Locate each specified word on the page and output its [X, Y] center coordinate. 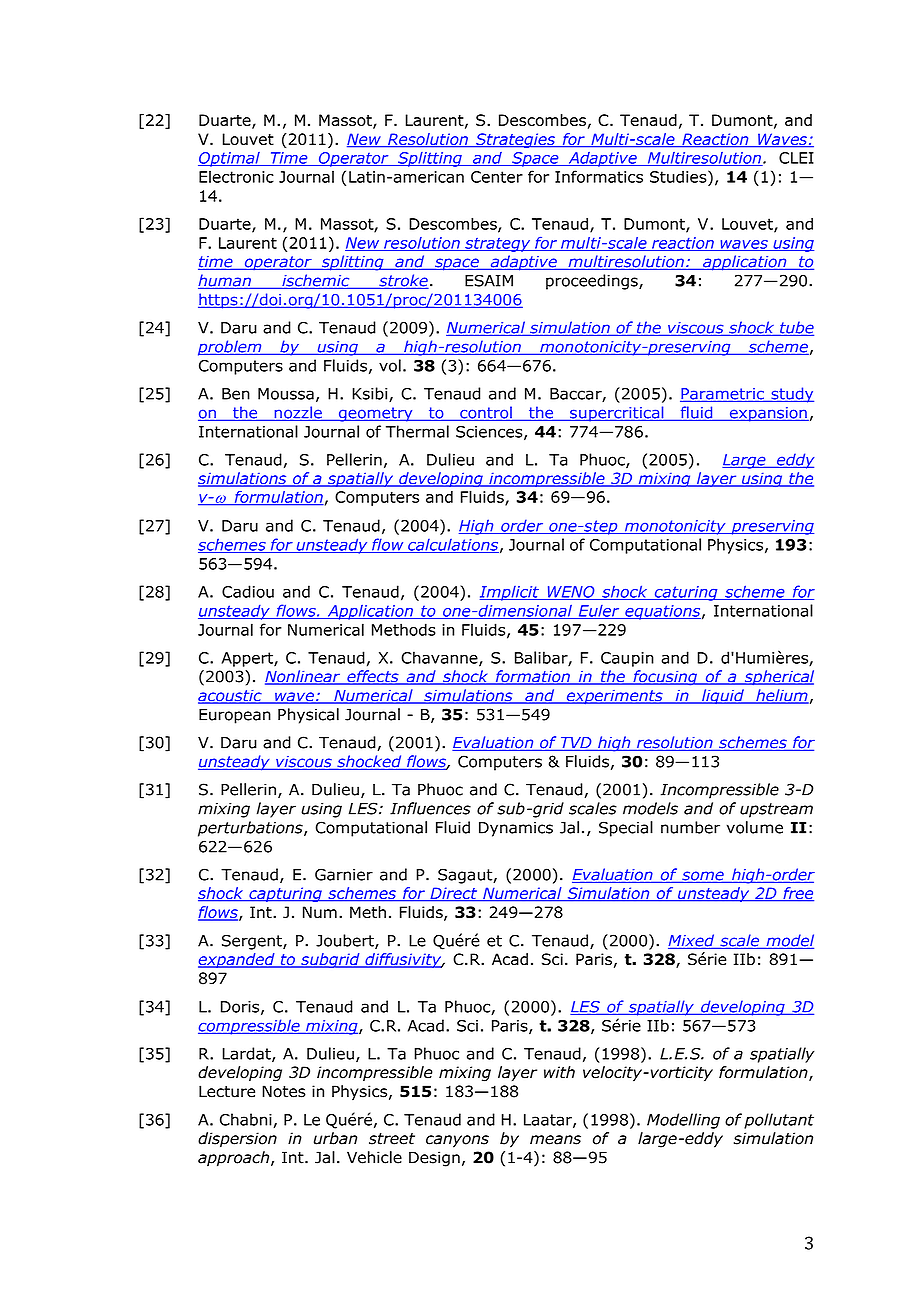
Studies [679, 176]
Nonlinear [304, 677]
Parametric [723, 395]
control [486, 413]
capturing [285, 894]
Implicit [510, 593]
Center [497, 177]
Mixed [692, 941]
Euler [599, 612]
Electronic [236, 176]
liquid [723, 696]
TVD [576, 744]
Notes [284, 1091]
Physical [308, 716]
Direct [454, 894]
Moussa [286, 394]
